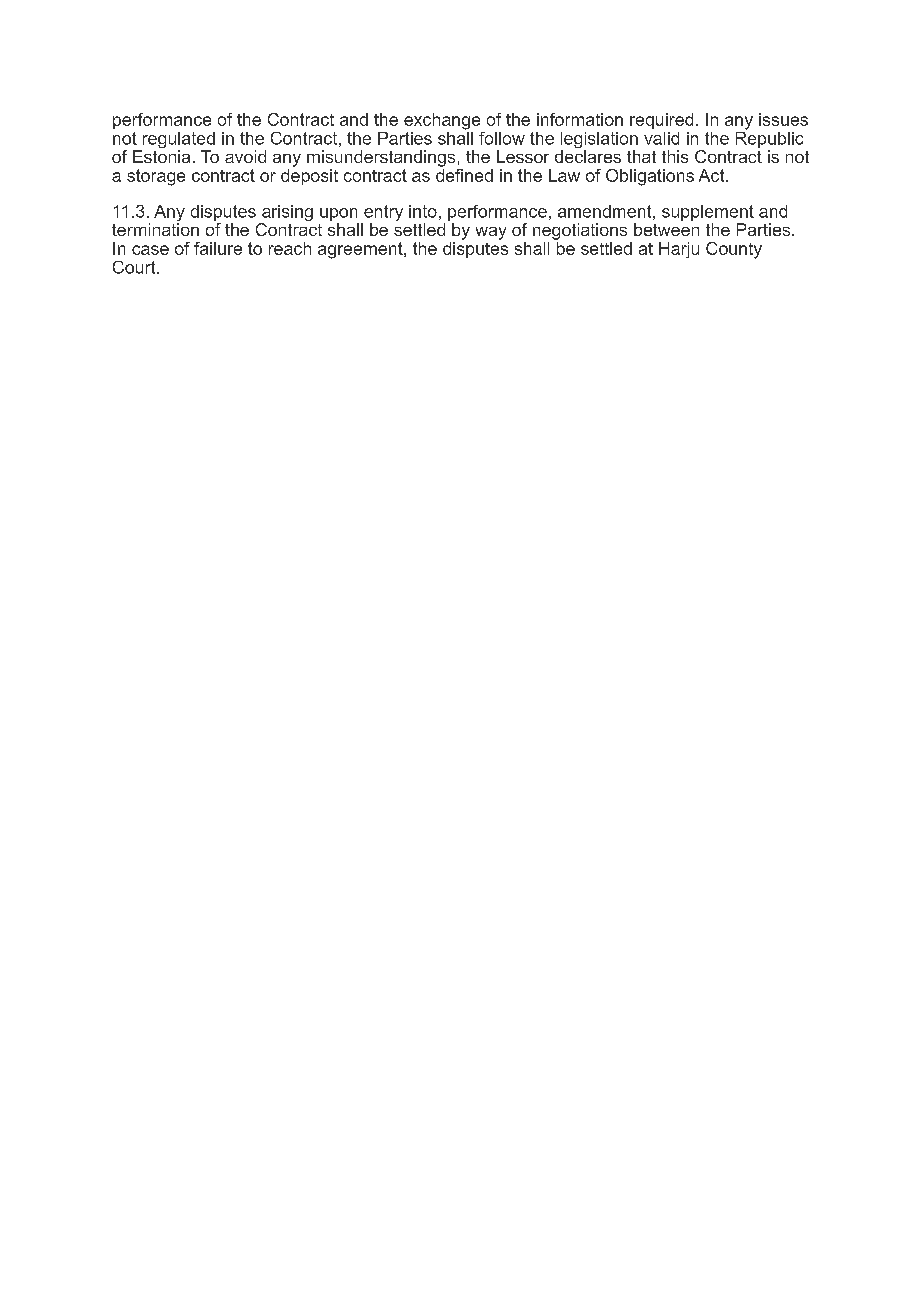 Image resolution: width=924 pixels, height=1308 pixels. Describe the element at coordinates (135, 267) in the page. I see `Court` at that location.
